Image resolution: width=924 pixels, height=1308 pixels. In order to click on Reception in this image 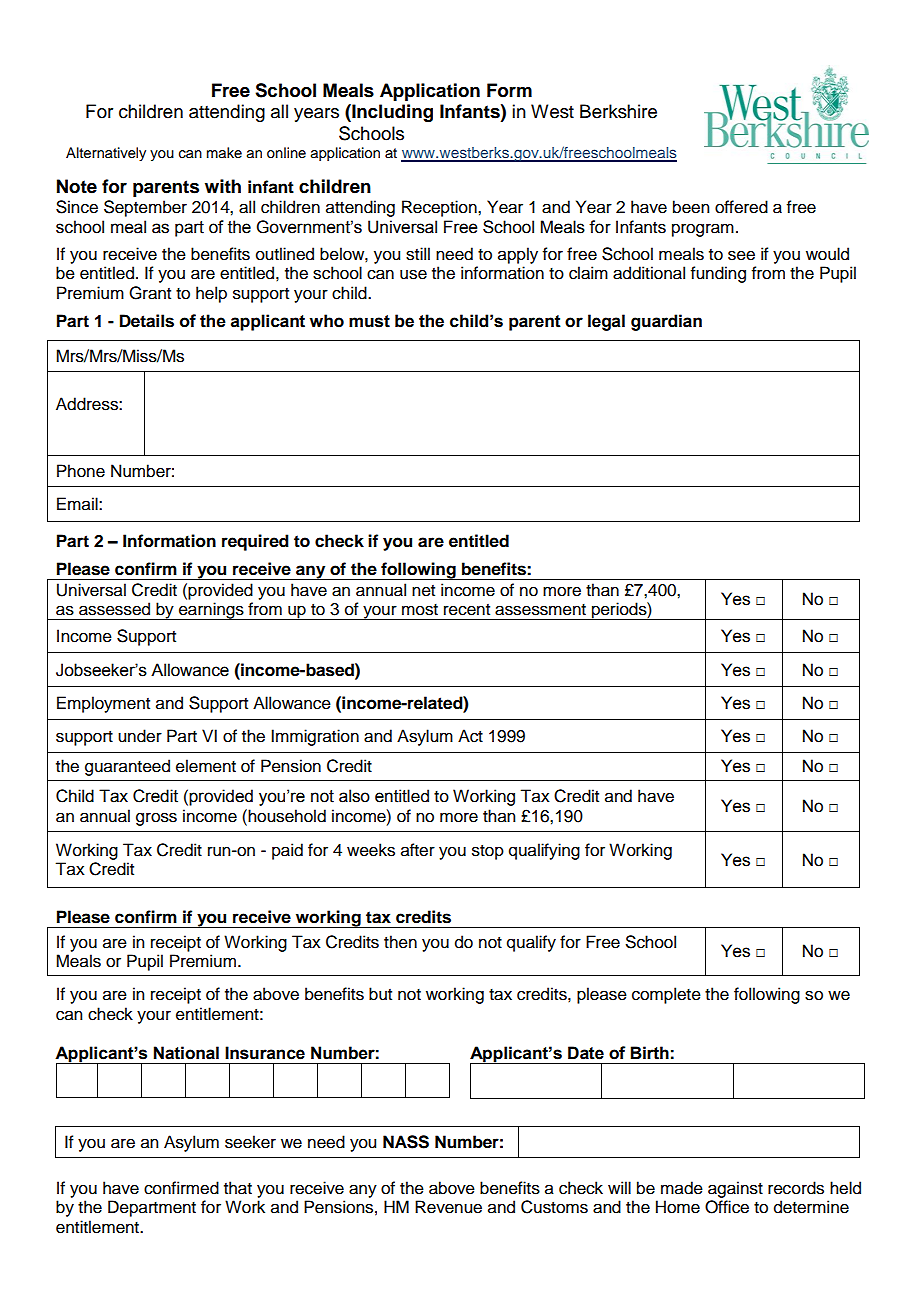, I will do `click(440, 208)`.
